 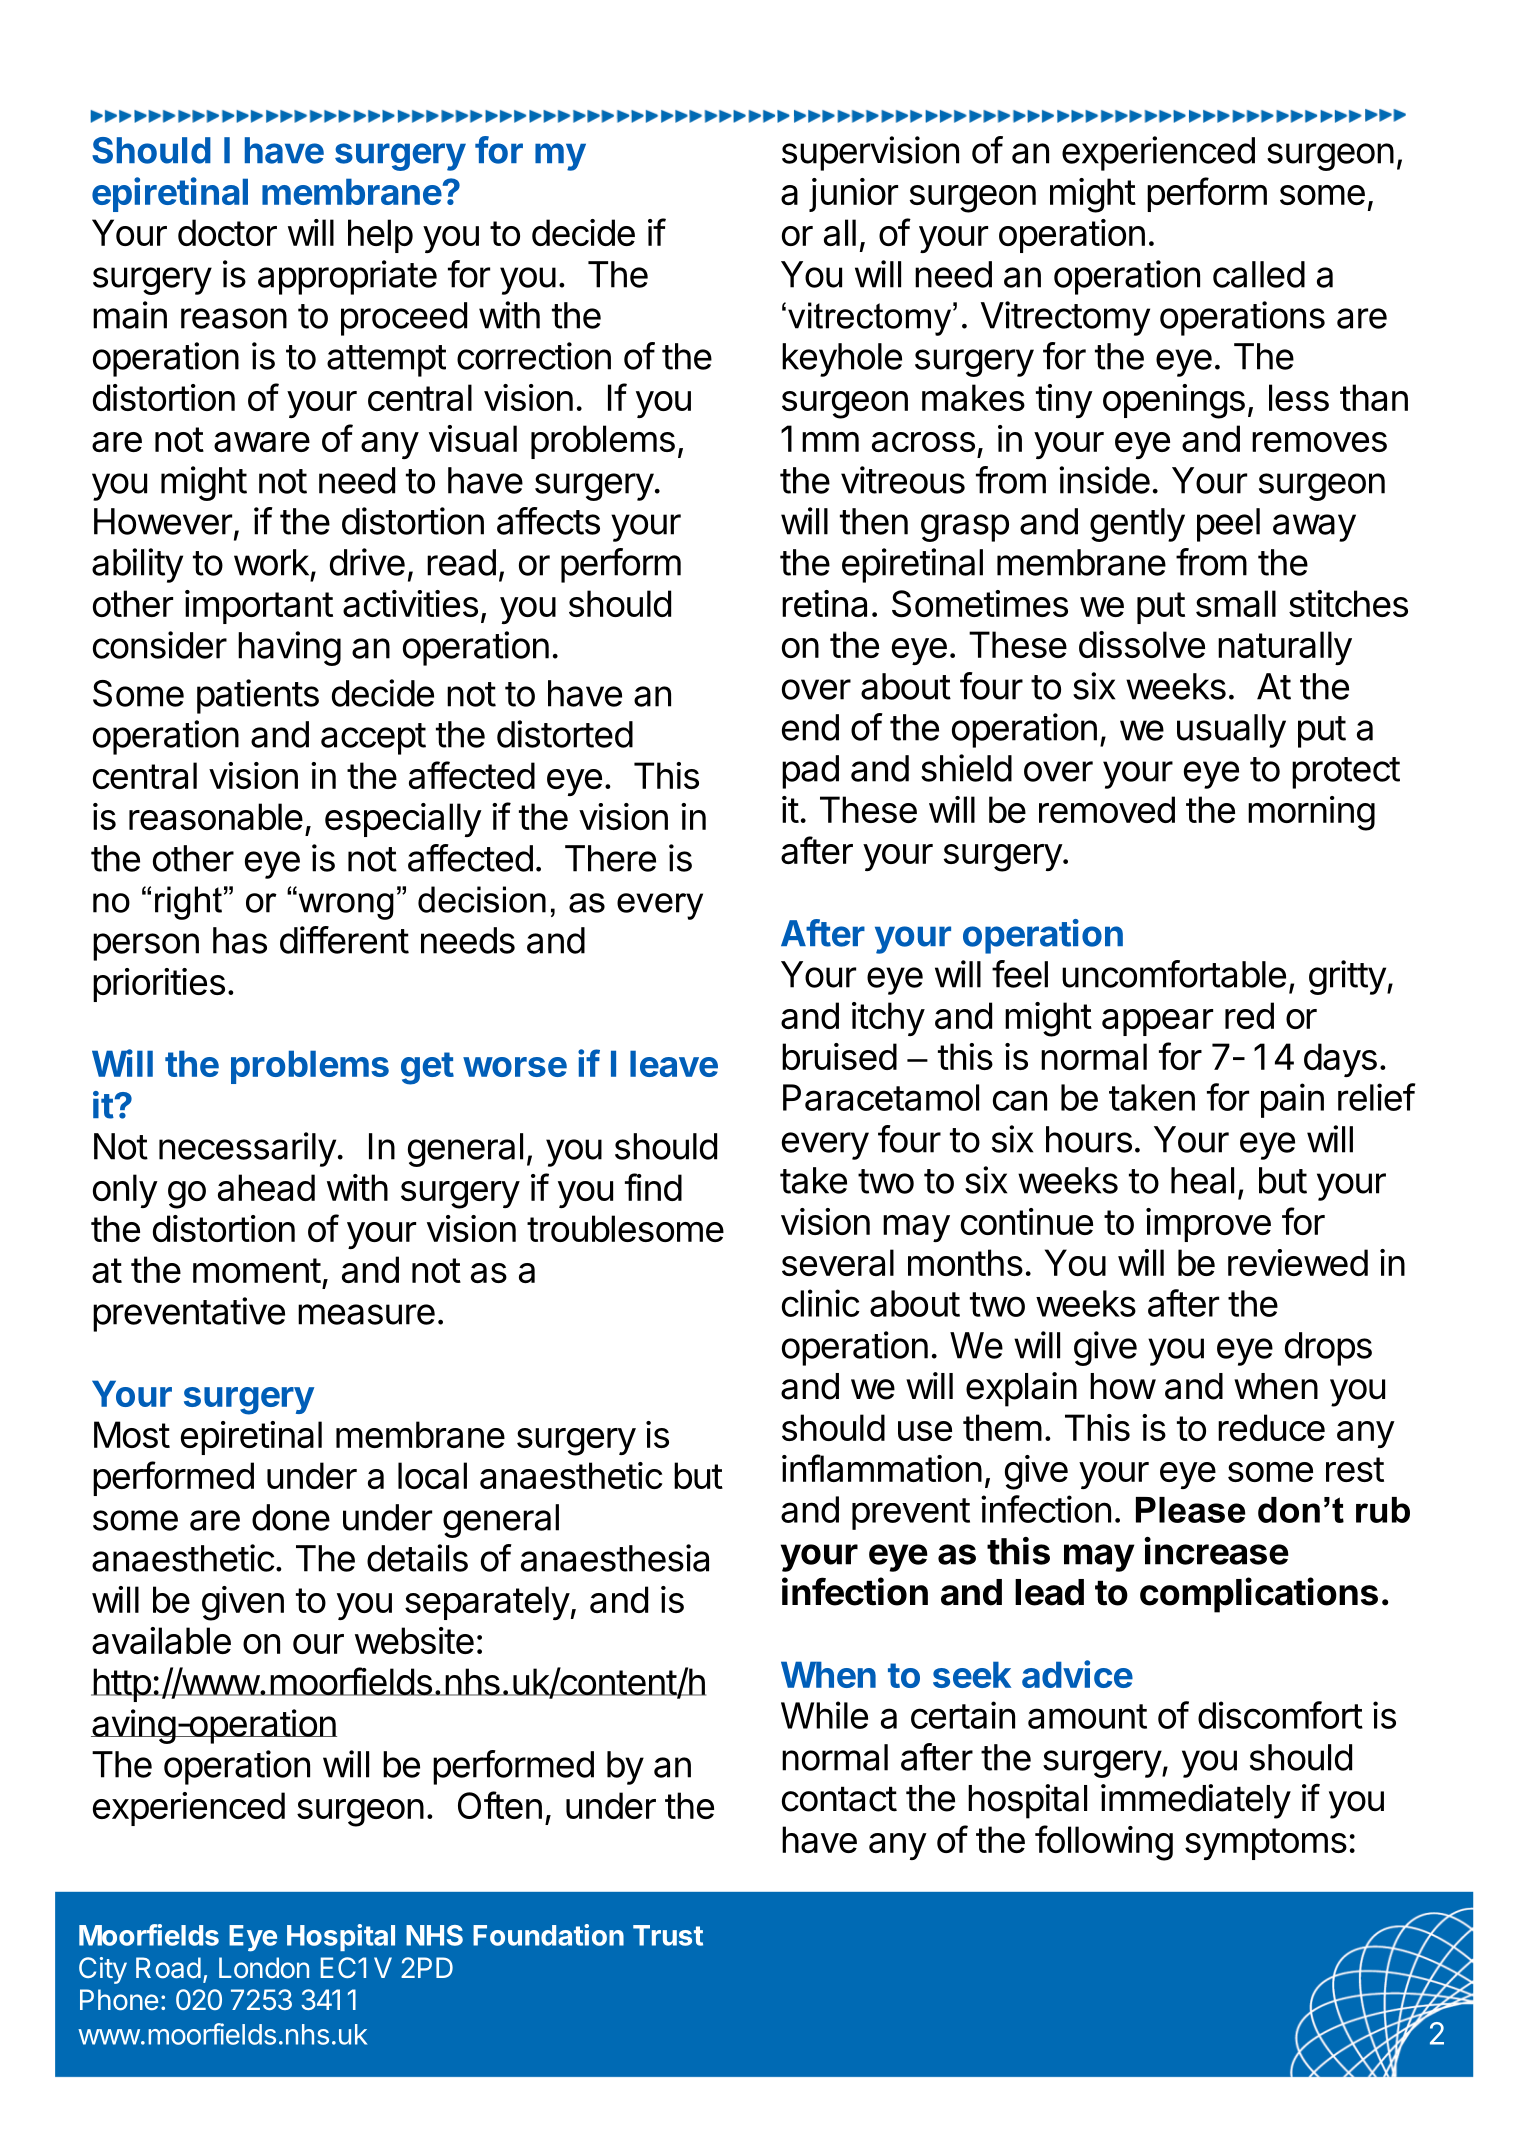 I want to click on London, so click(x=264, y=1967).
